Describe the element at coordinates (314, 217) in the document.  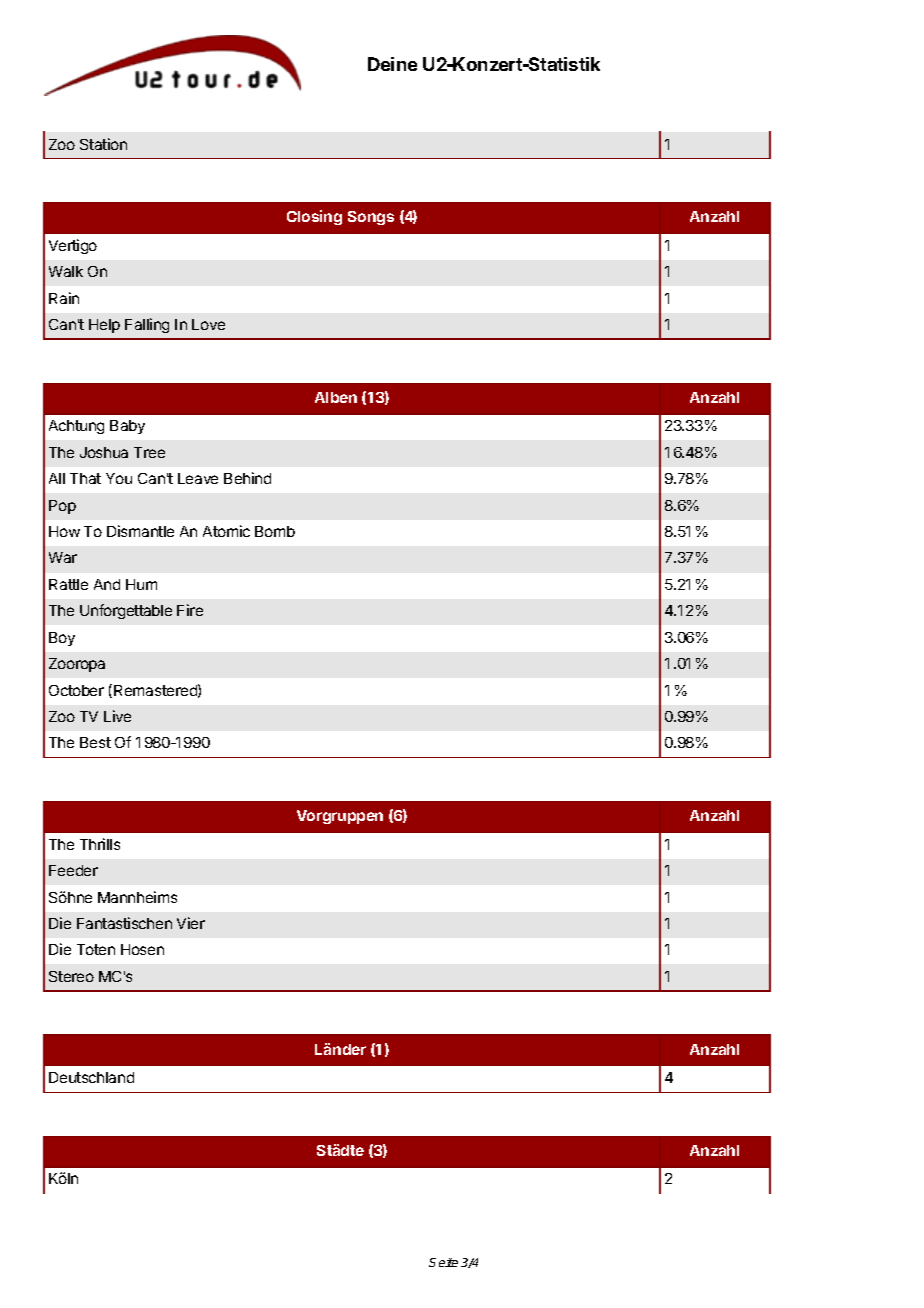
I see `Closing` at that location.
